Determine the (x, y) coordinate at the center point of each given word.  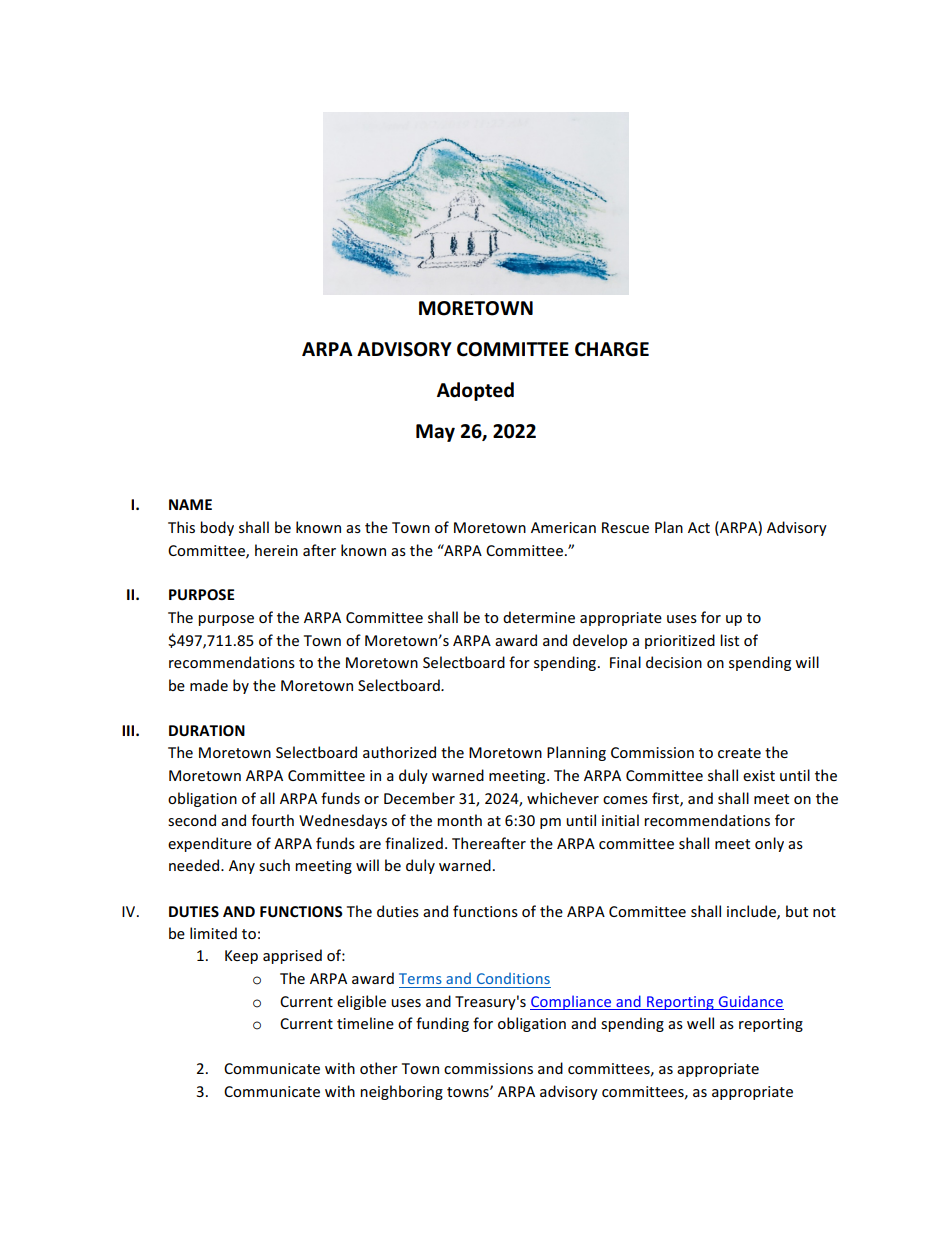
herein (276, 550)
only (769, 844)
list (729, 640)
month (459, 820)
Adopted (475, 391)
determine (539, 617)
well (700, 1023)
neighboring (401, 1092)
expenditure (210, 844)
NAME (190, 504)
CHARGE (612, 349)
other (379, 1068)
